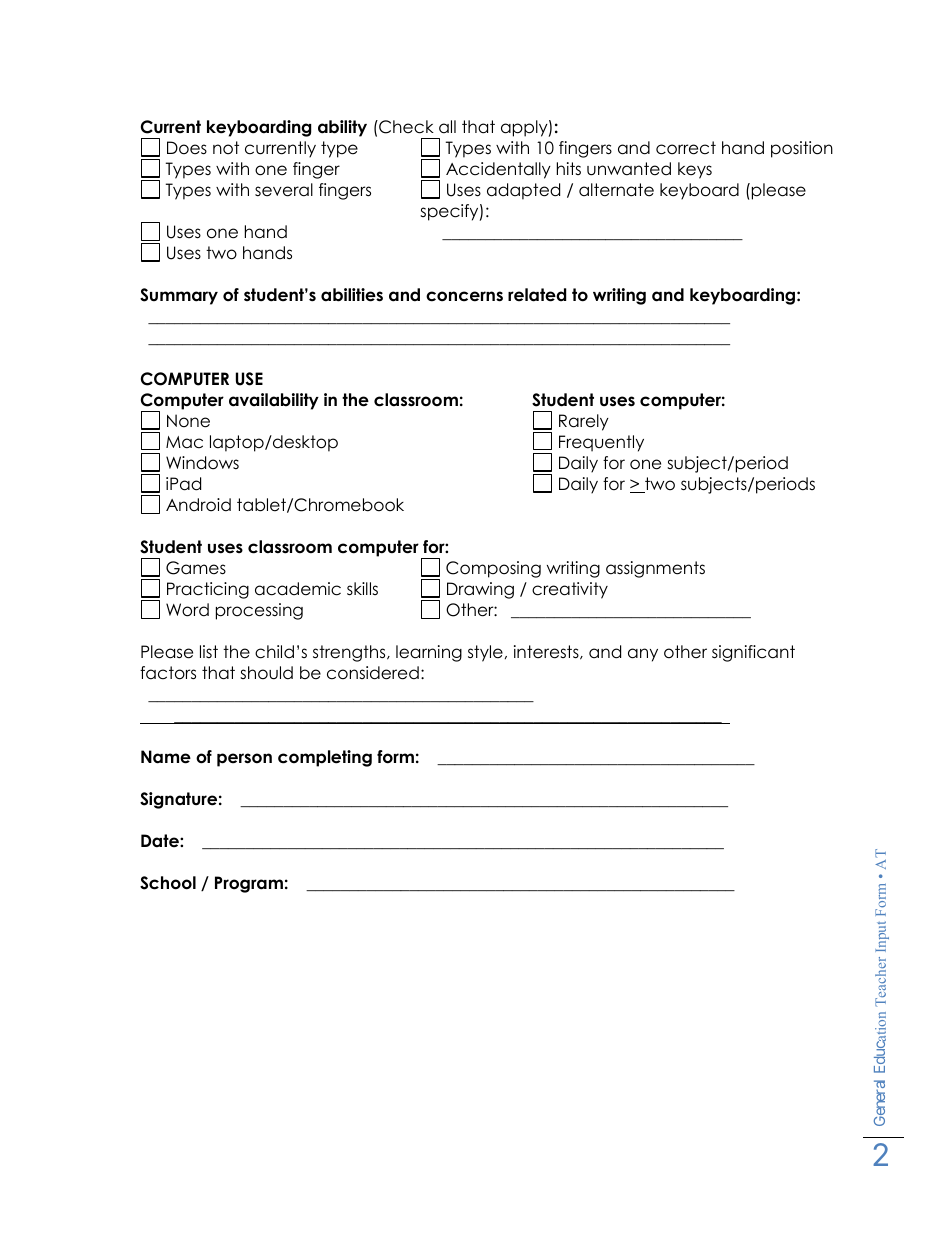  Describe the element at coordinates (584, 422) in the document. I see `Rarely` at that location.
